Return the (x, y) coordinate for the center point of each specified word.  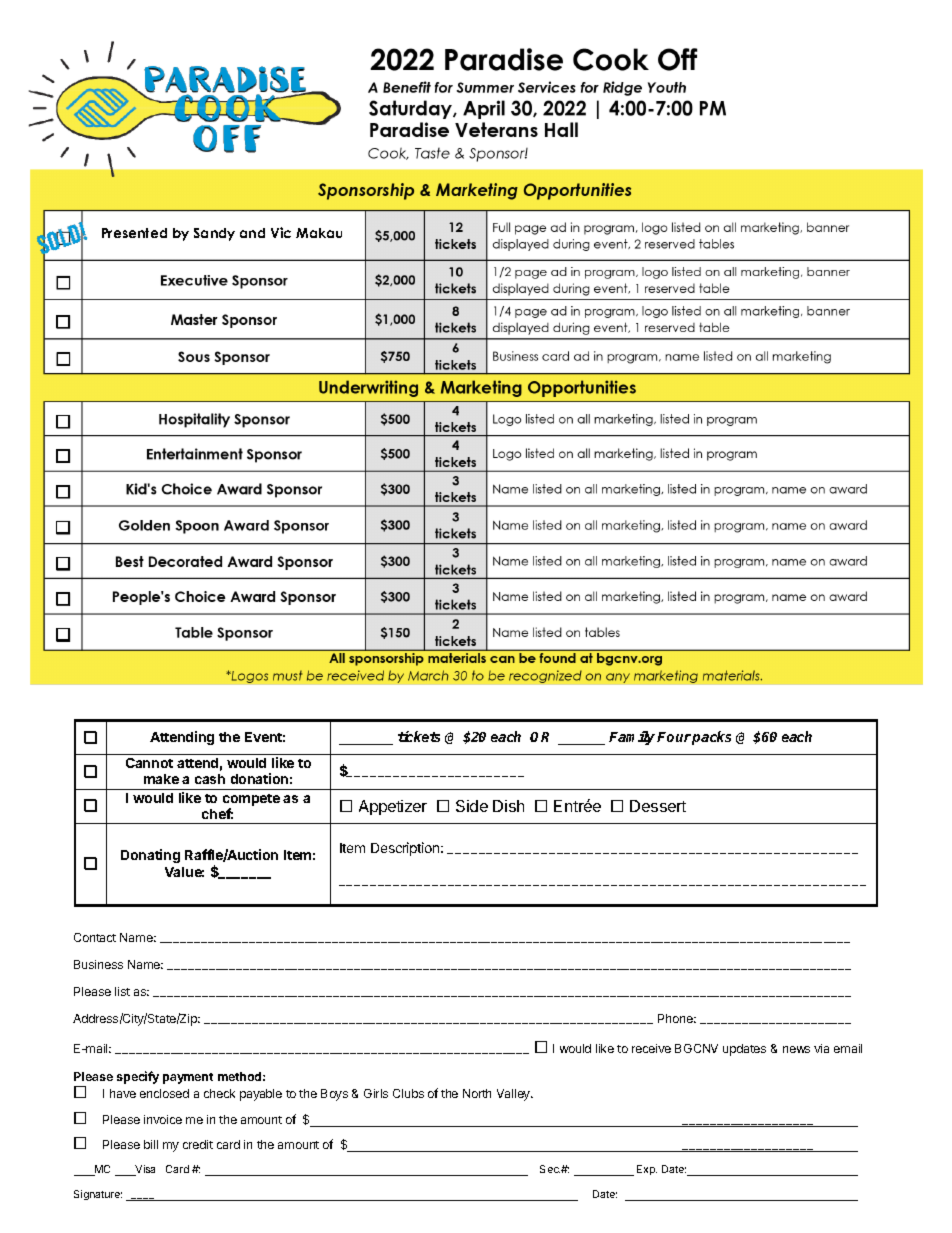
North (477, 1093)
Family (633, 738)
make (161, 779)
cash (210, 779)
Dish (508, 806)
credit (198, 1144)
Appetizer (393, 807)
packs (711, 738)
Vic (281, 232)
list (122, 991)
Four (674, 737)
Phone (677, 1018)
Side (472, 806)
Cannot (149, 763)
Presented (134, 233)
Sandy (214, 234)
